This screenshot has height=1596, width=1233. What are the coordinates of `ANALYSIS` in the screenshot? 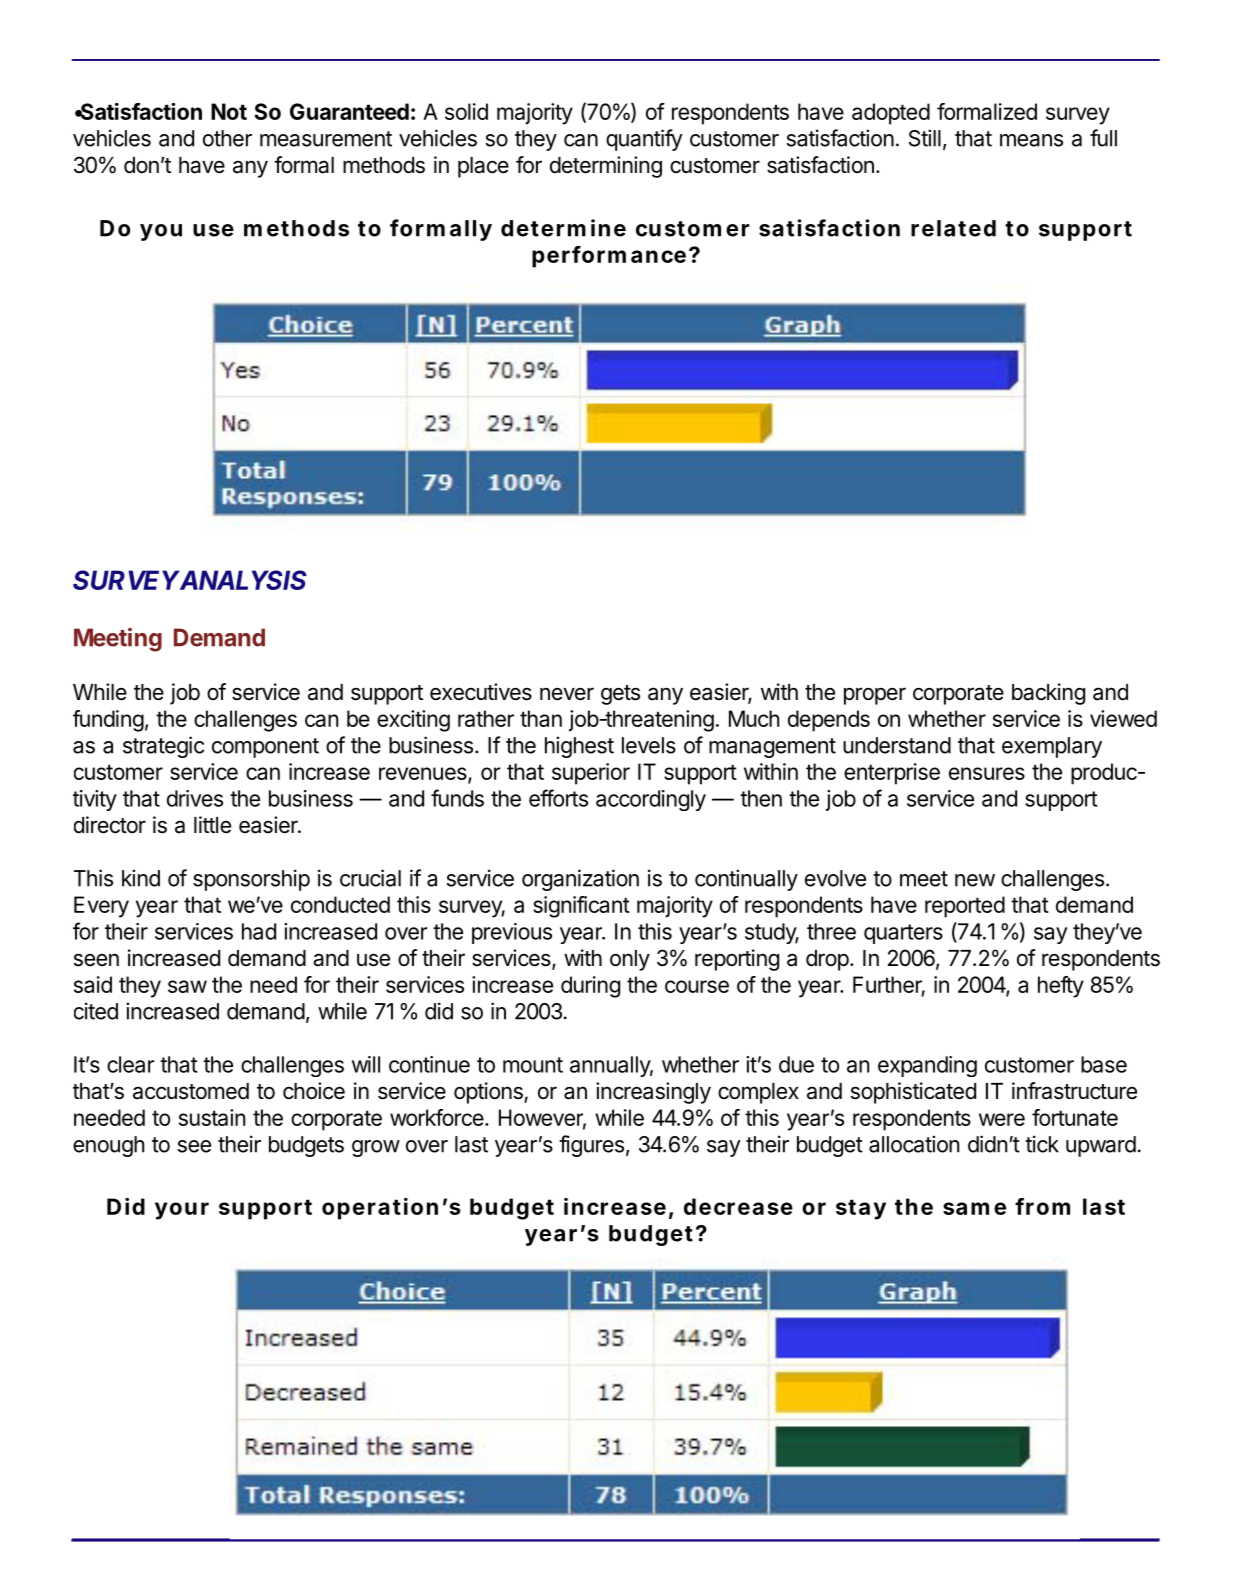 It's located at (242, 580).
